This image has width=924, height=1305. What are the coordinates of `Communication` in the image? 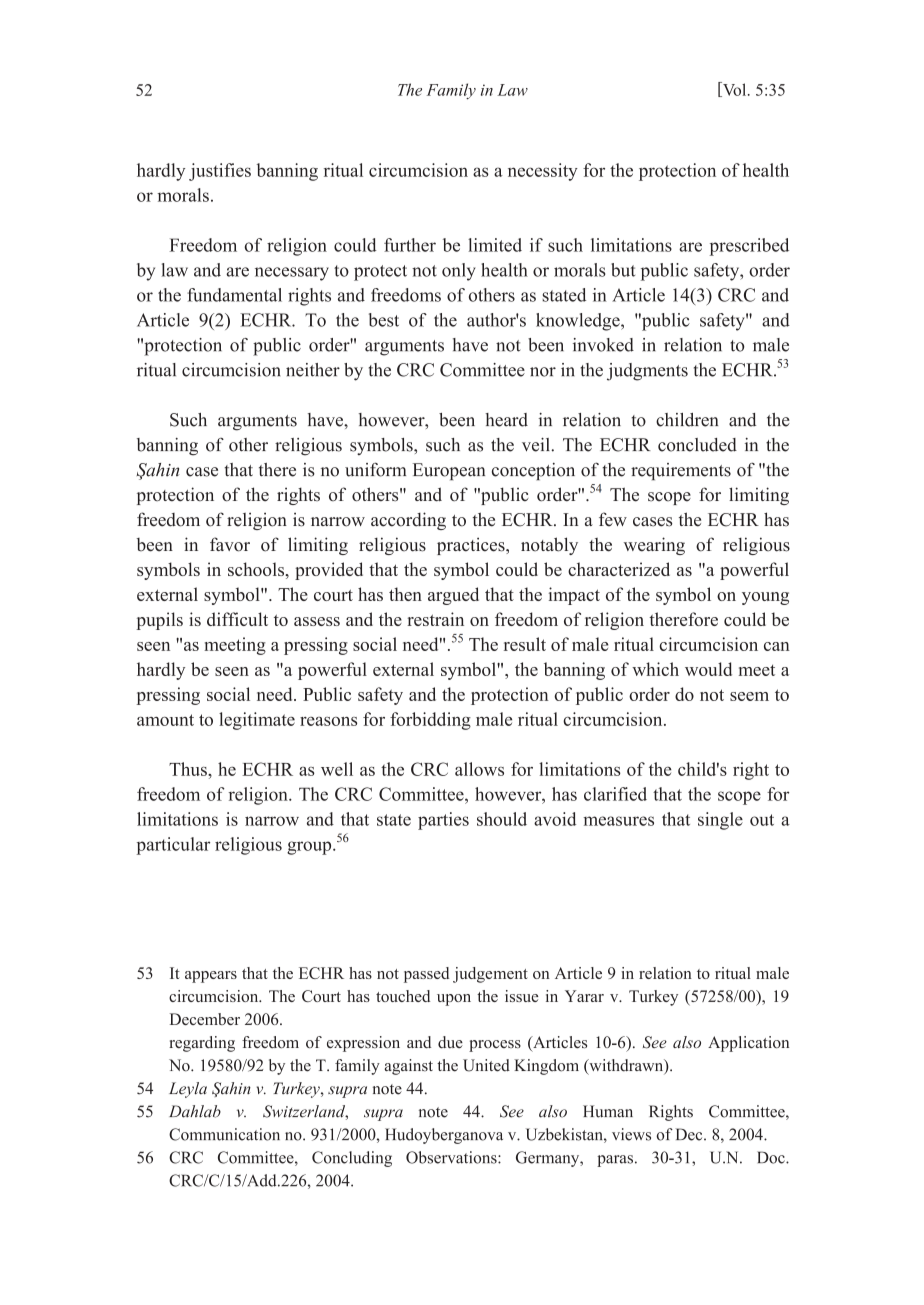 It's located at (224, 1134).
